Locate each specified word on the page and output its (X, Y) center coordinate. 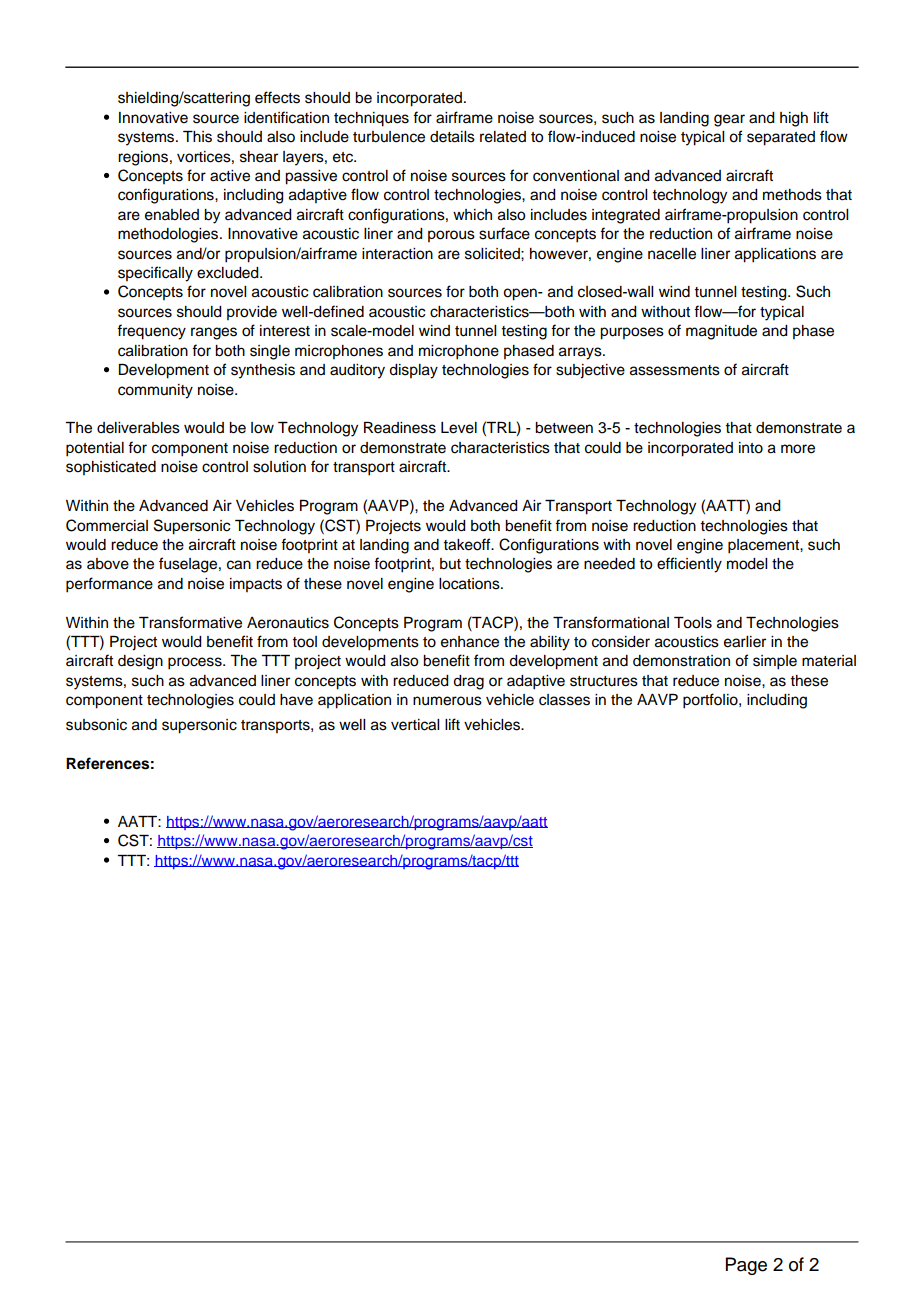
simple (775, 662)
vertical (415, 725)
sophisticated (111, 468)
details (452, 137)
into (751, 448)
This (197, 137)
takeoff (468, 544)
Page (746, 1266)
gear (729, 120)
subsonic (96, 725)
